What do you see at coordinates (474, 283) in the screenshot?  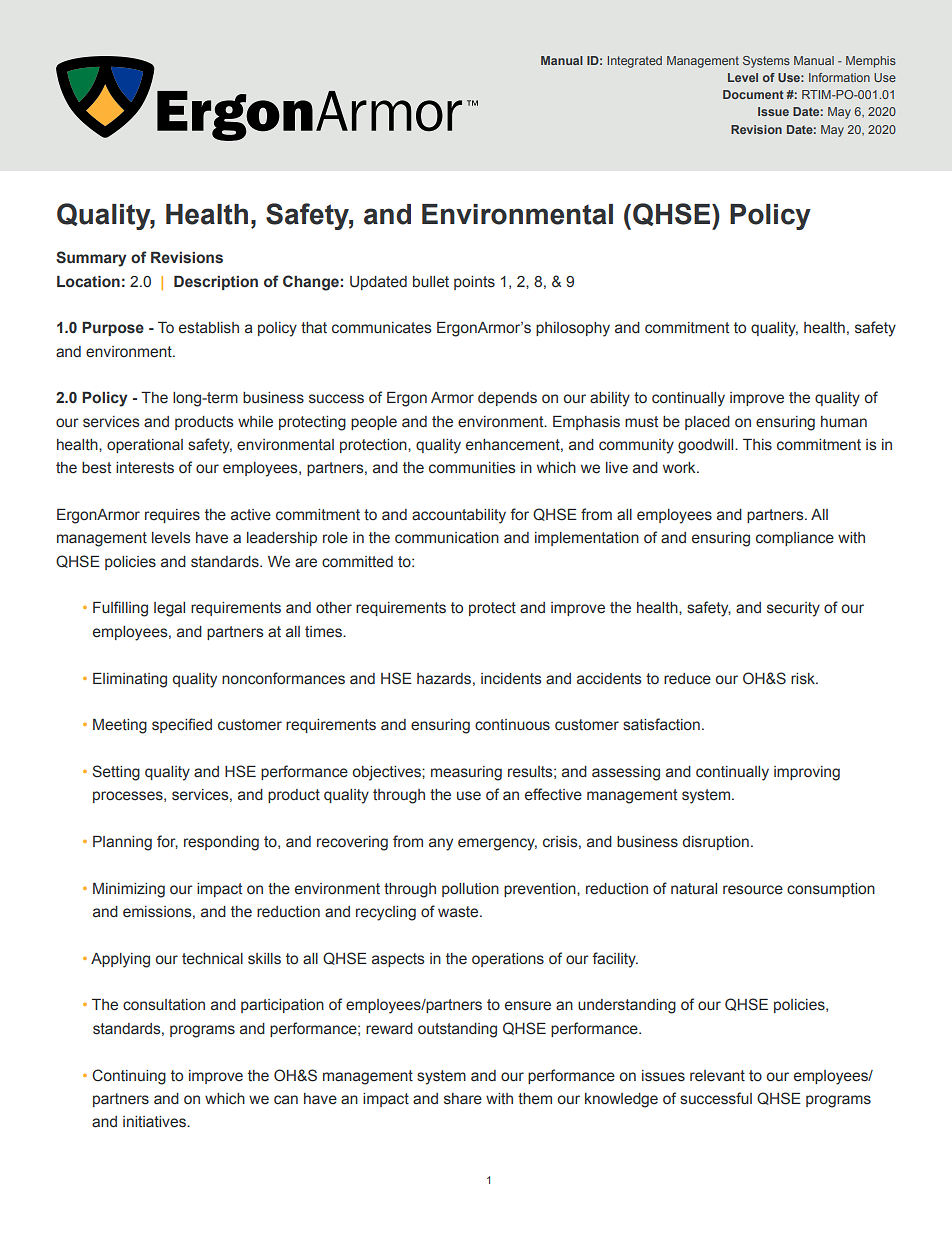 I see `points` at bounding box center [474, 283].
